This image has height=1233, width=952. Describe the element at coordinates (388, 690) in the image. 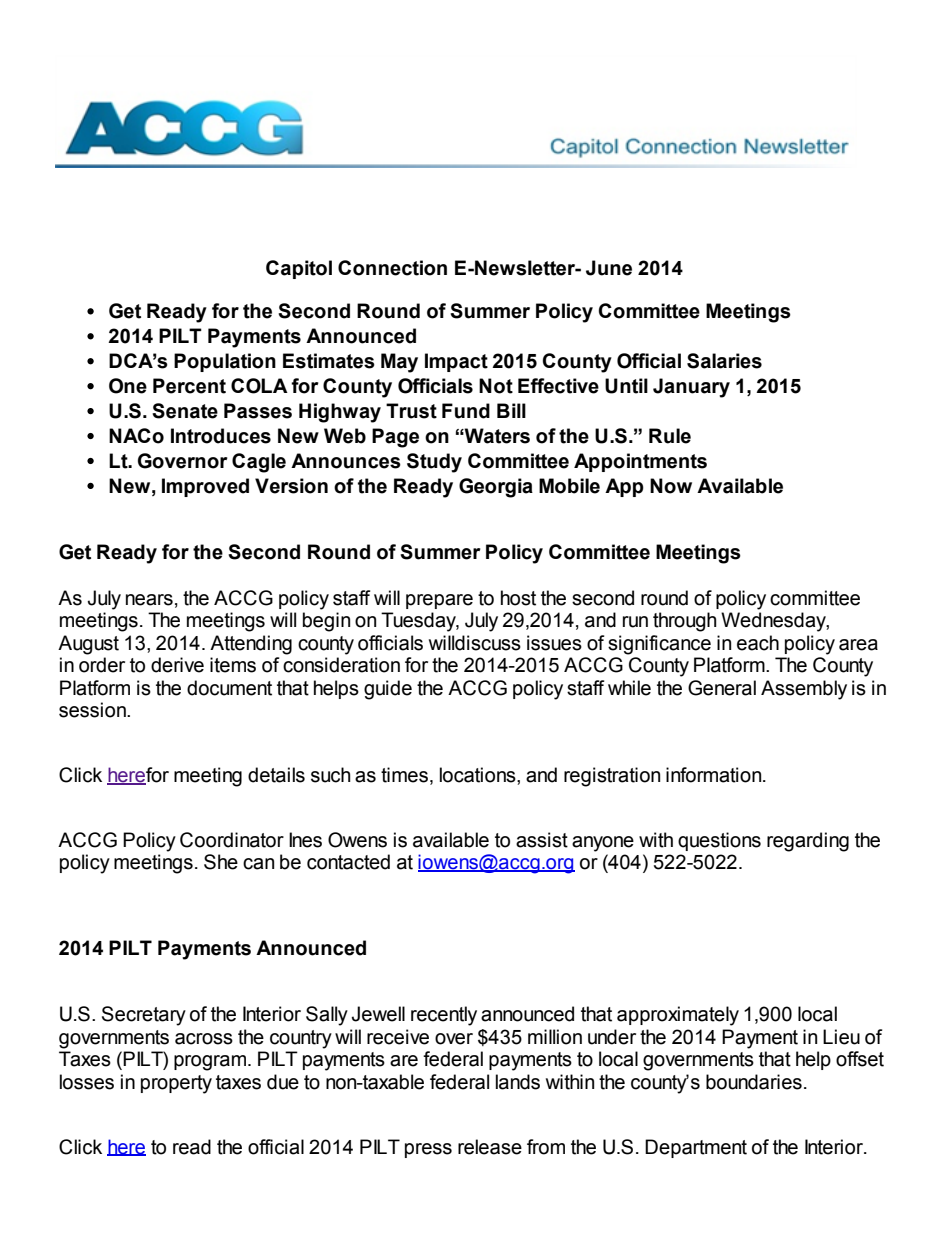

I see `guide` at that location.
